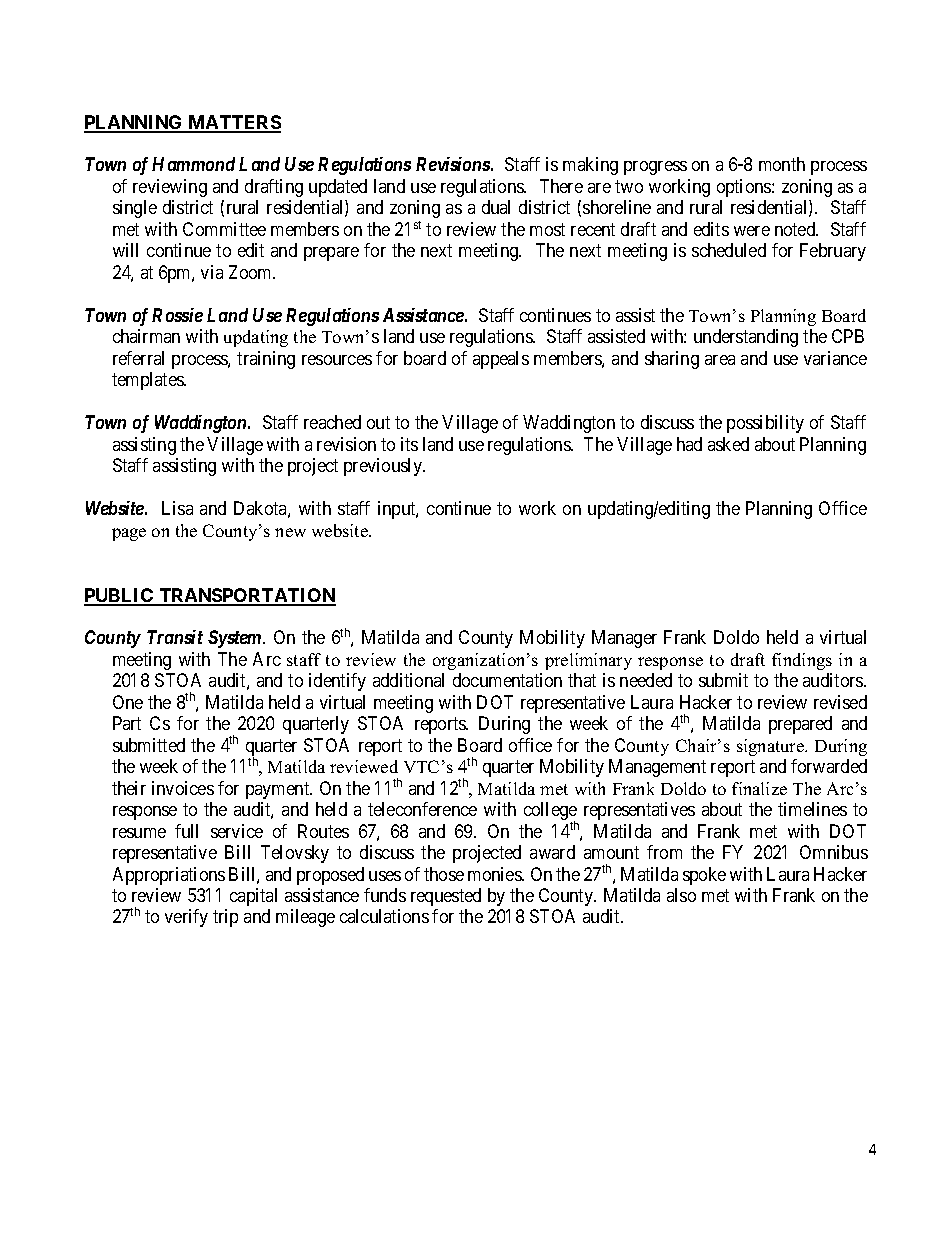 The height and width of the screenshot is (1233, 952). What do you see at coordinates (802, 661) in the screenshot?
I see `findings` at bounding box center [802, 661].
